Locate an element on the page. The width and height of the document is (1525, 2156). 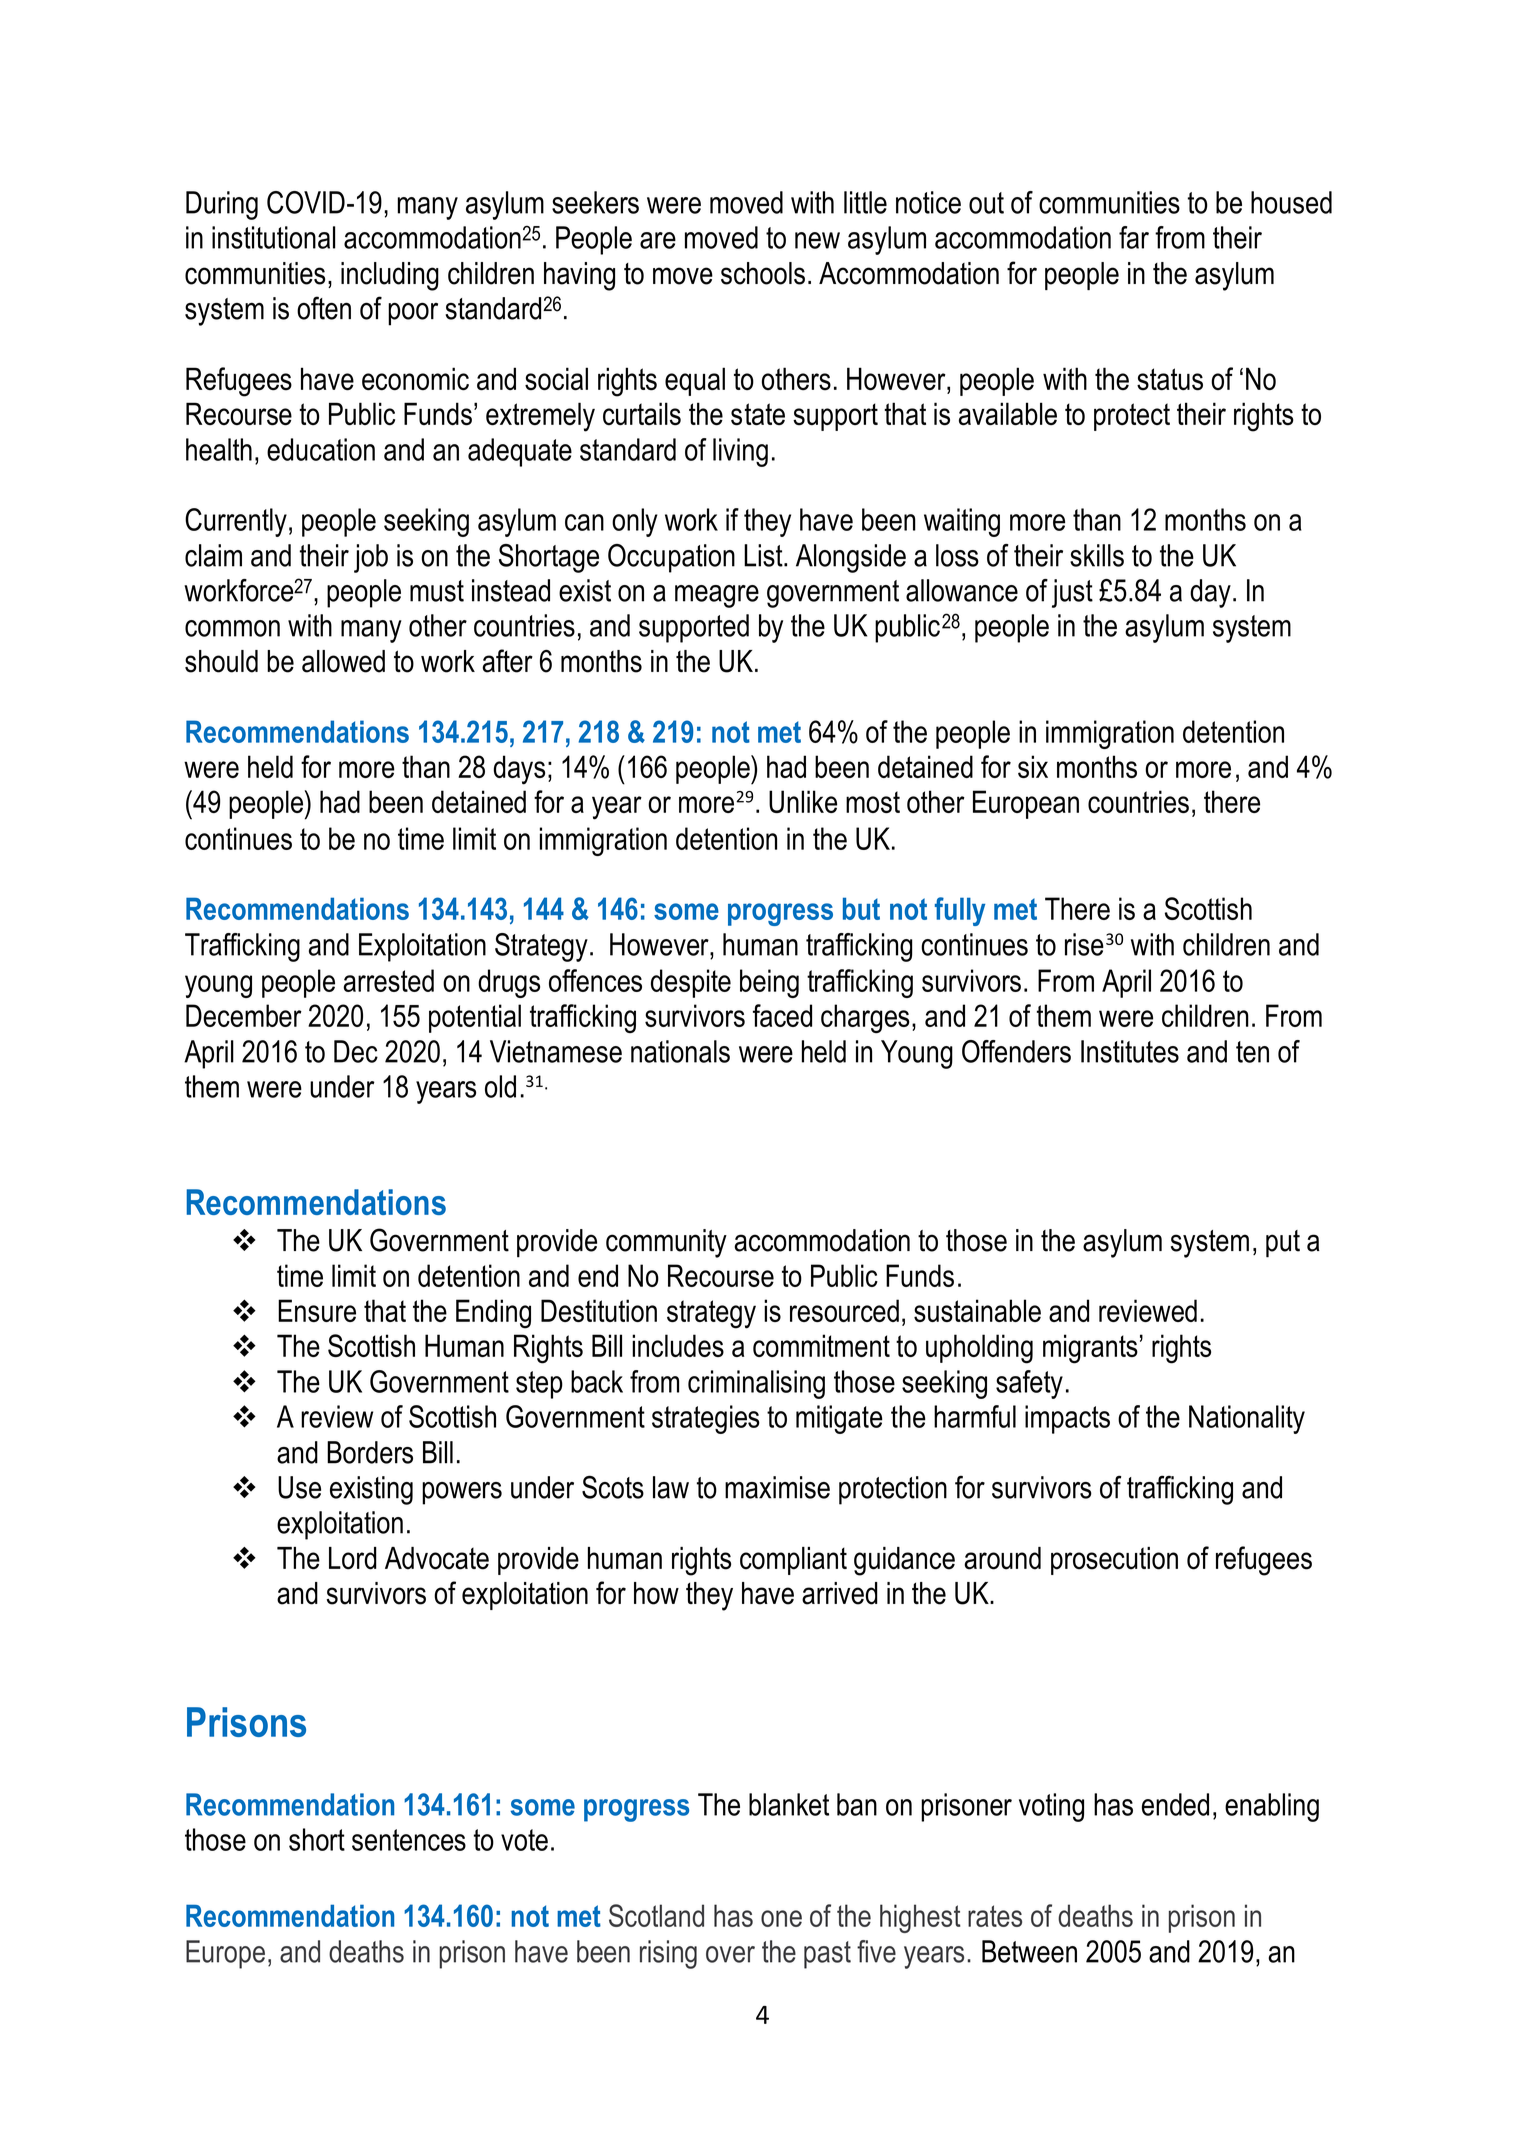
maximise is located at coordinates (777, 1487).
